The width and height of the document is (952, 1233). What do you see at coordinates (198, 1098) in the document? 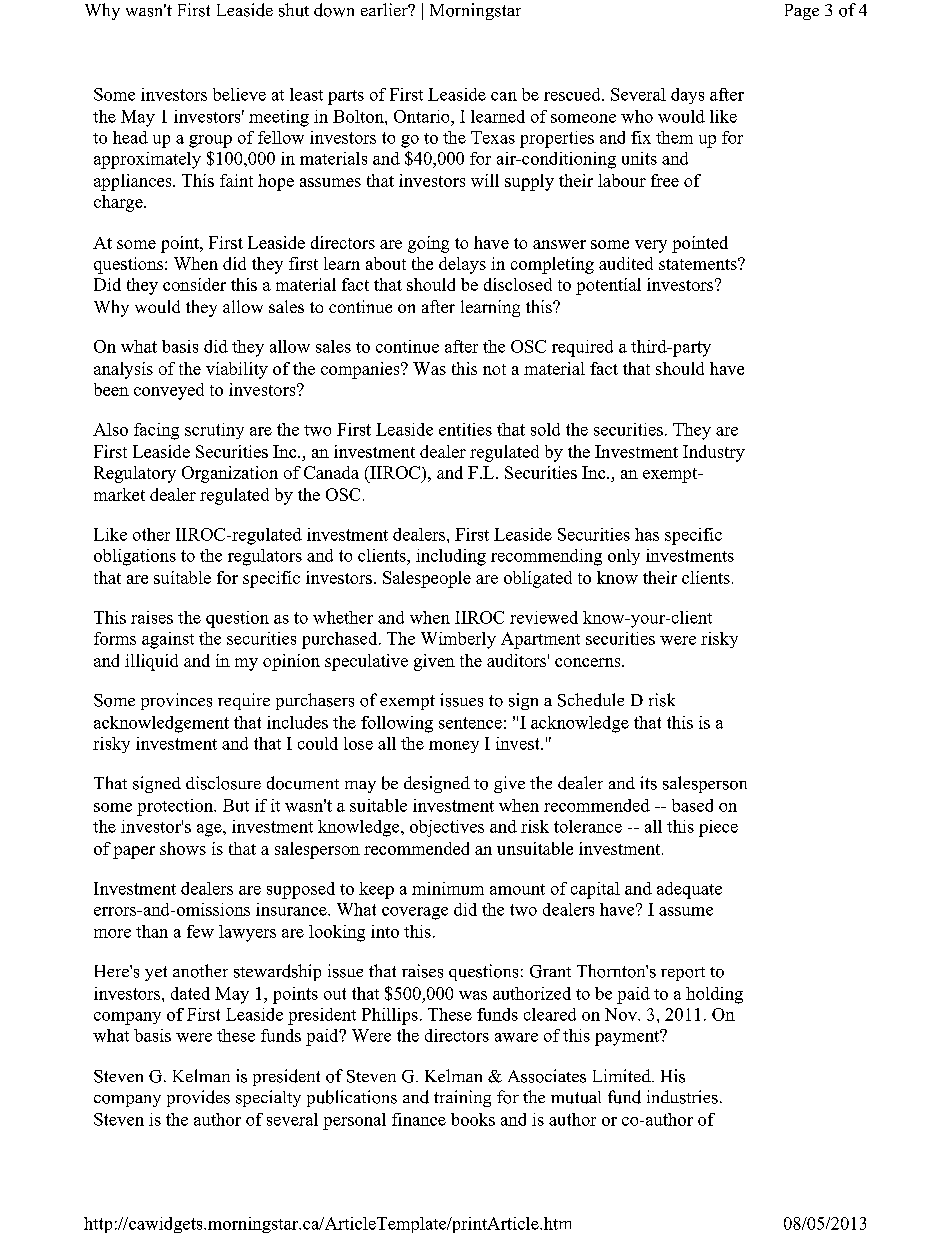
I see `provides` at bounding box center [198, 1098].
